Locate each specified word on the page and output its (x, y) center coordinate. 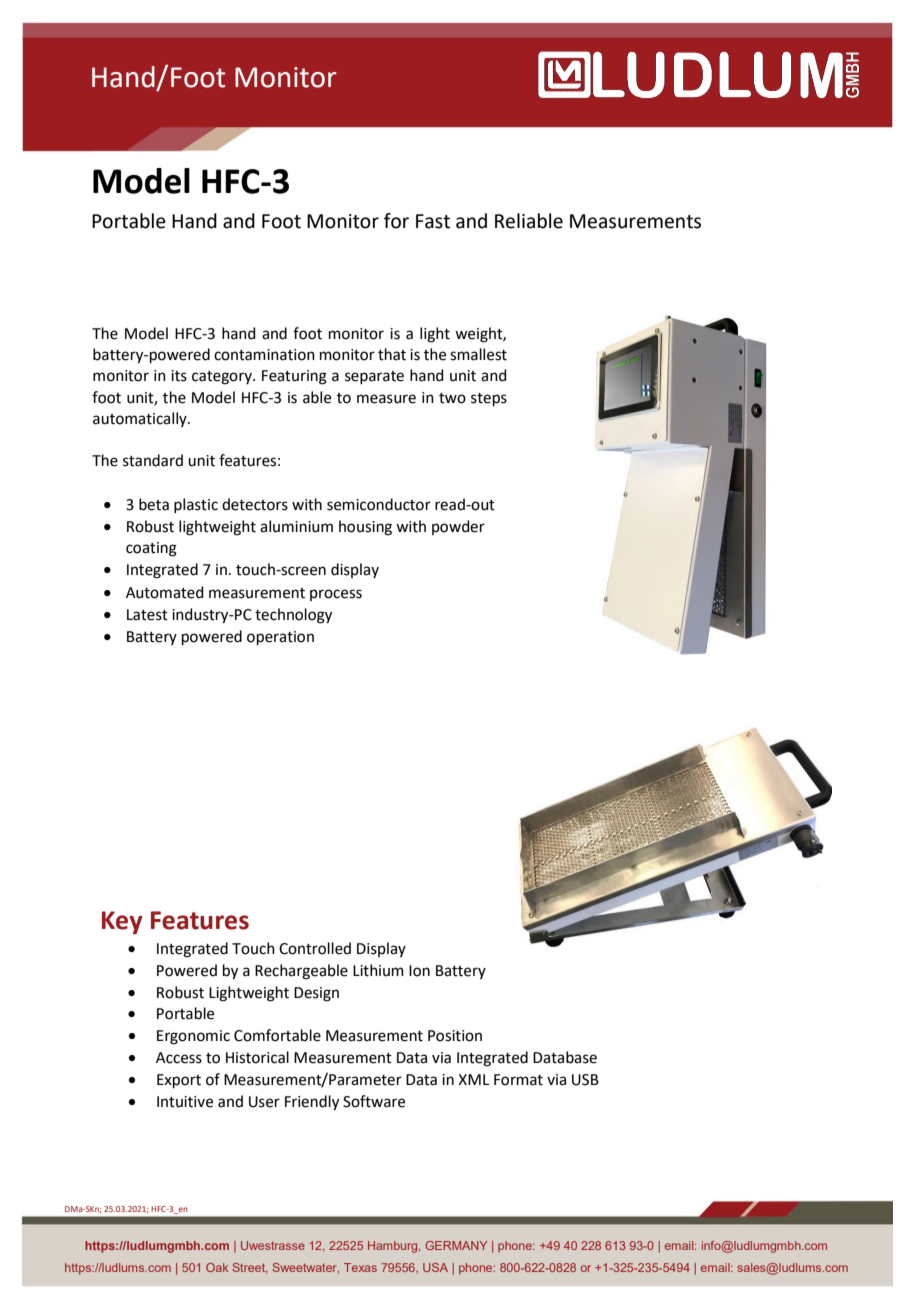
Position (455, 1036)
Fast (433, 221)
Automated (165, 592)
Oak (217, 1267)
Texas (360, 1267)
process (336, 595)
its (179, 376)
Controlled (315, 948)
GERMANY (456, 1245)
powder (458, 527)
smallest (478, 354)
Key (122, 923)
